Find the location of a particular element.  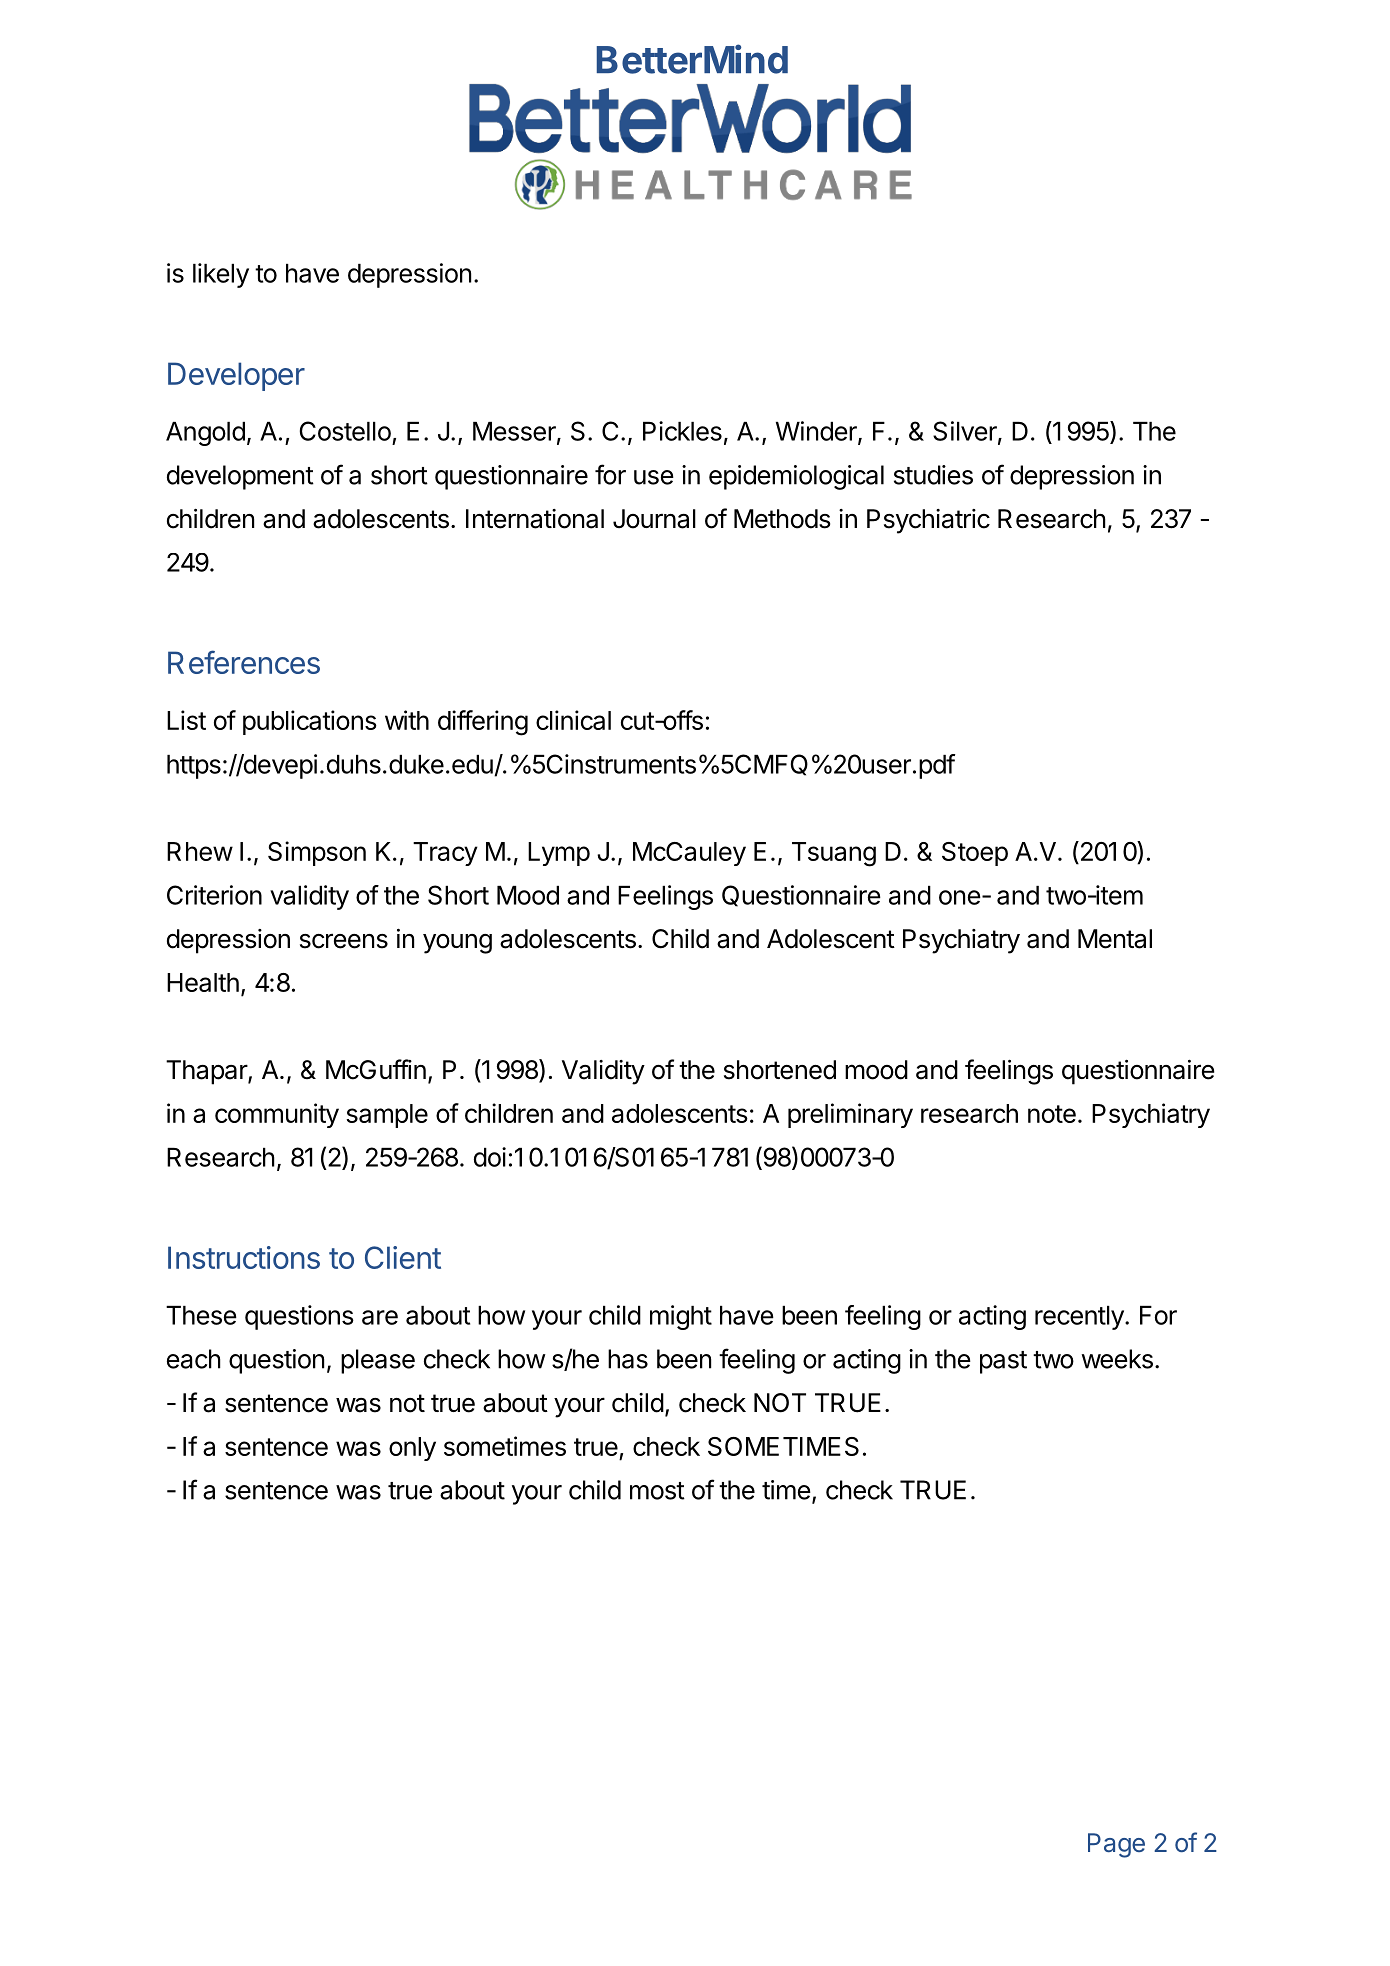

please is located at coordinates (378, 1361).
